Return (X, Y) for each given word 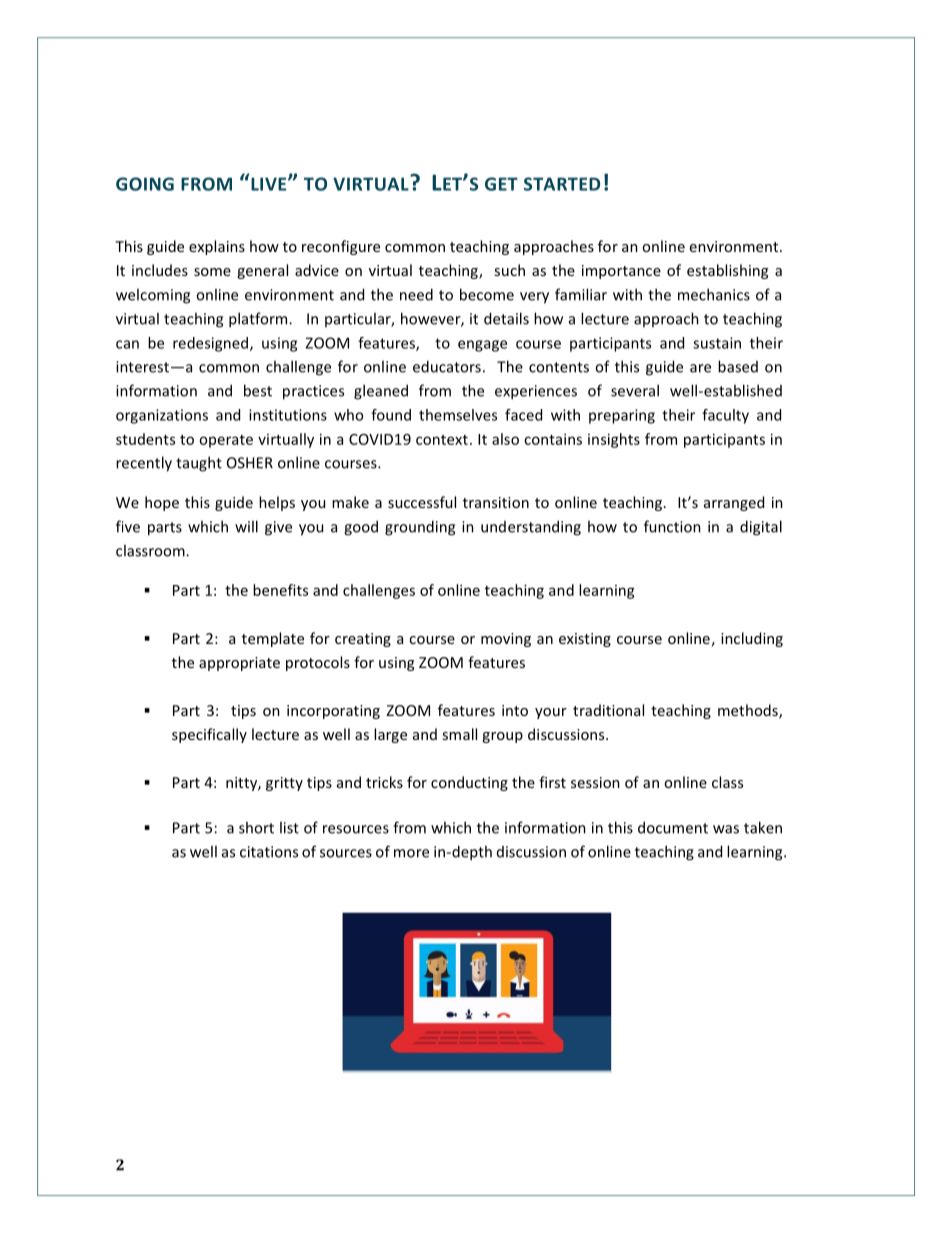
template (273, 639)
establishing (727, 271)
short (256, 827)
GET (501, 184)
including (752, 639)
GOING (145, 184)
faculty (725, 416)
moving (506, 640)
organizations (162, 416)
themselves (458, 415)
